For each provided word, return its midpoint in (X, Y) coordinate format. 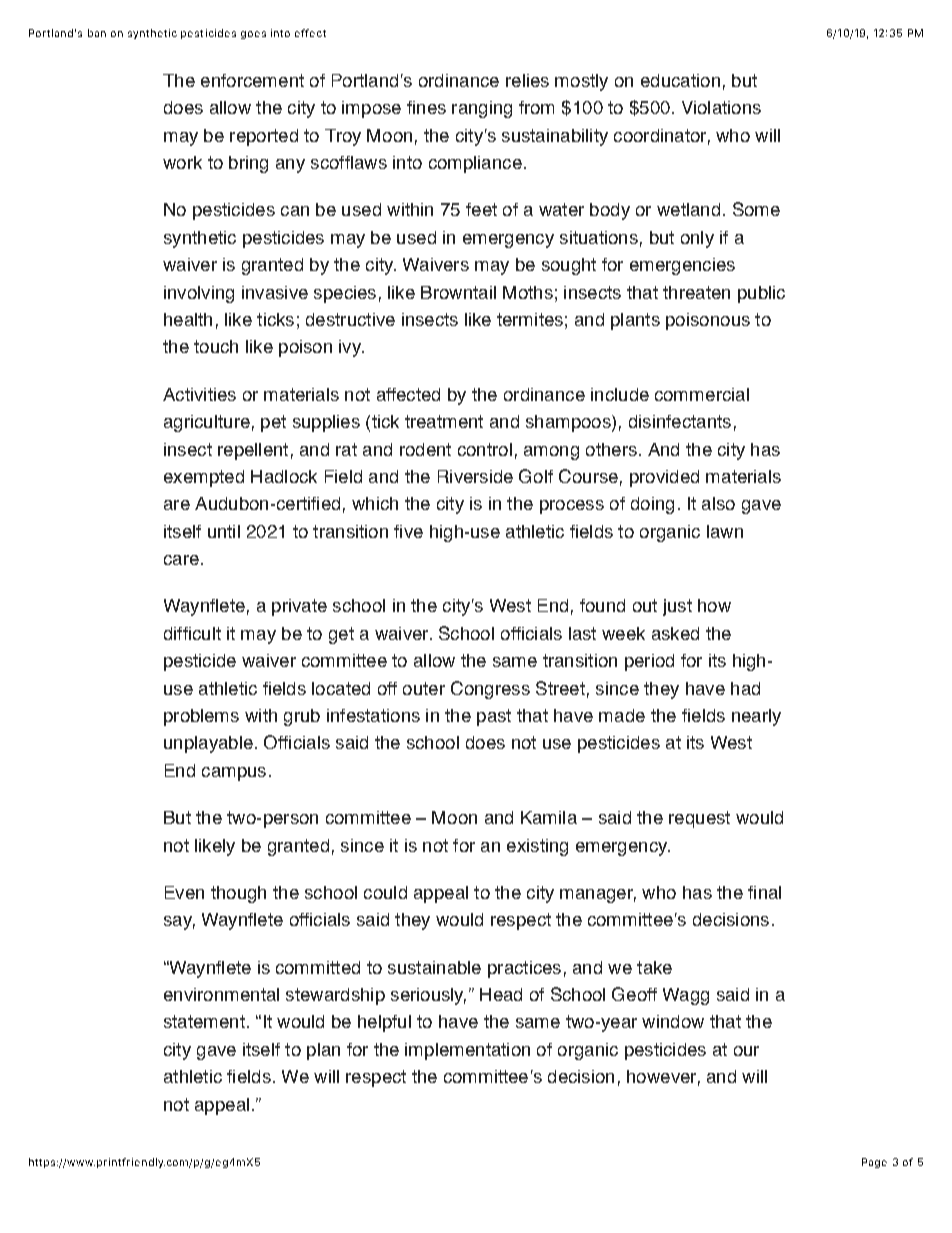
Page (874, 1163)
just (677, 607)
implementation (467, 1051)
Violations (721, 107)
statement (204, 1021)
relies (527, 80)
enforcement (252, 80)
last (582, 633)
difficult (192, 633)
